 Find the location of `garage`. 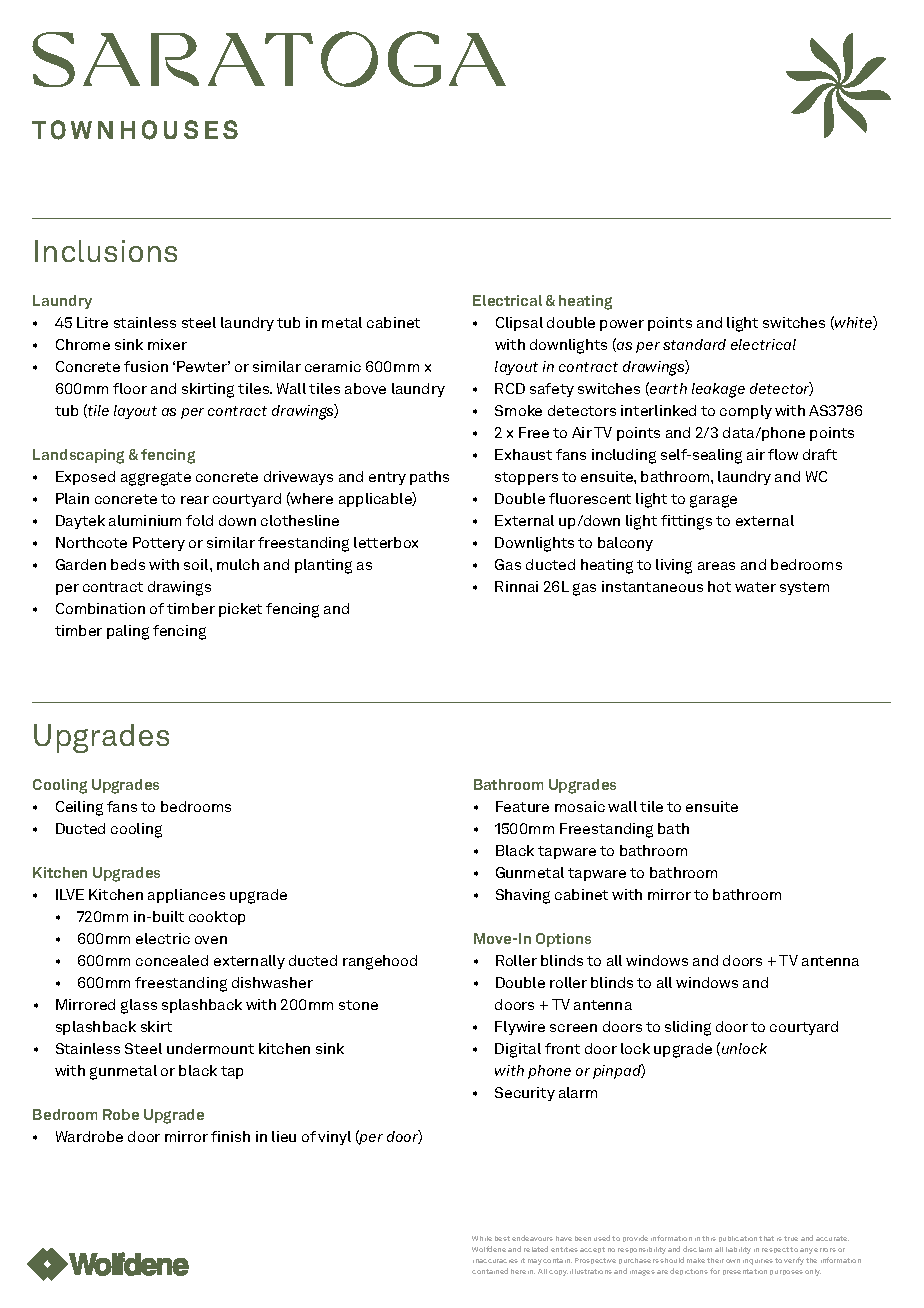

garage is located at coordinates (713, 501).
